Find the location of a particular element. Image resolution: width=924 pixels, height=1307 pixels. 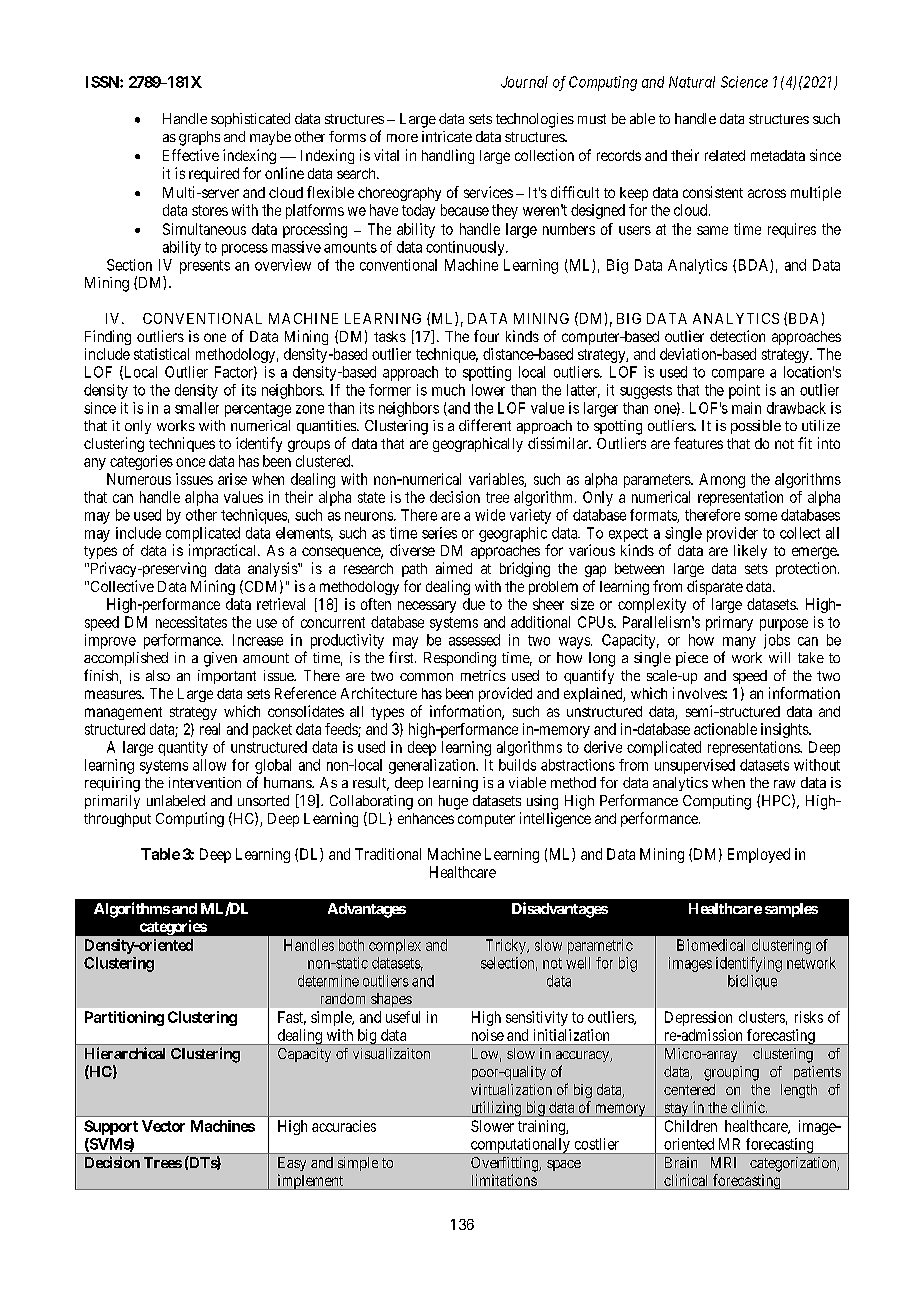

Tricky is located at coordinates (507, 946).
